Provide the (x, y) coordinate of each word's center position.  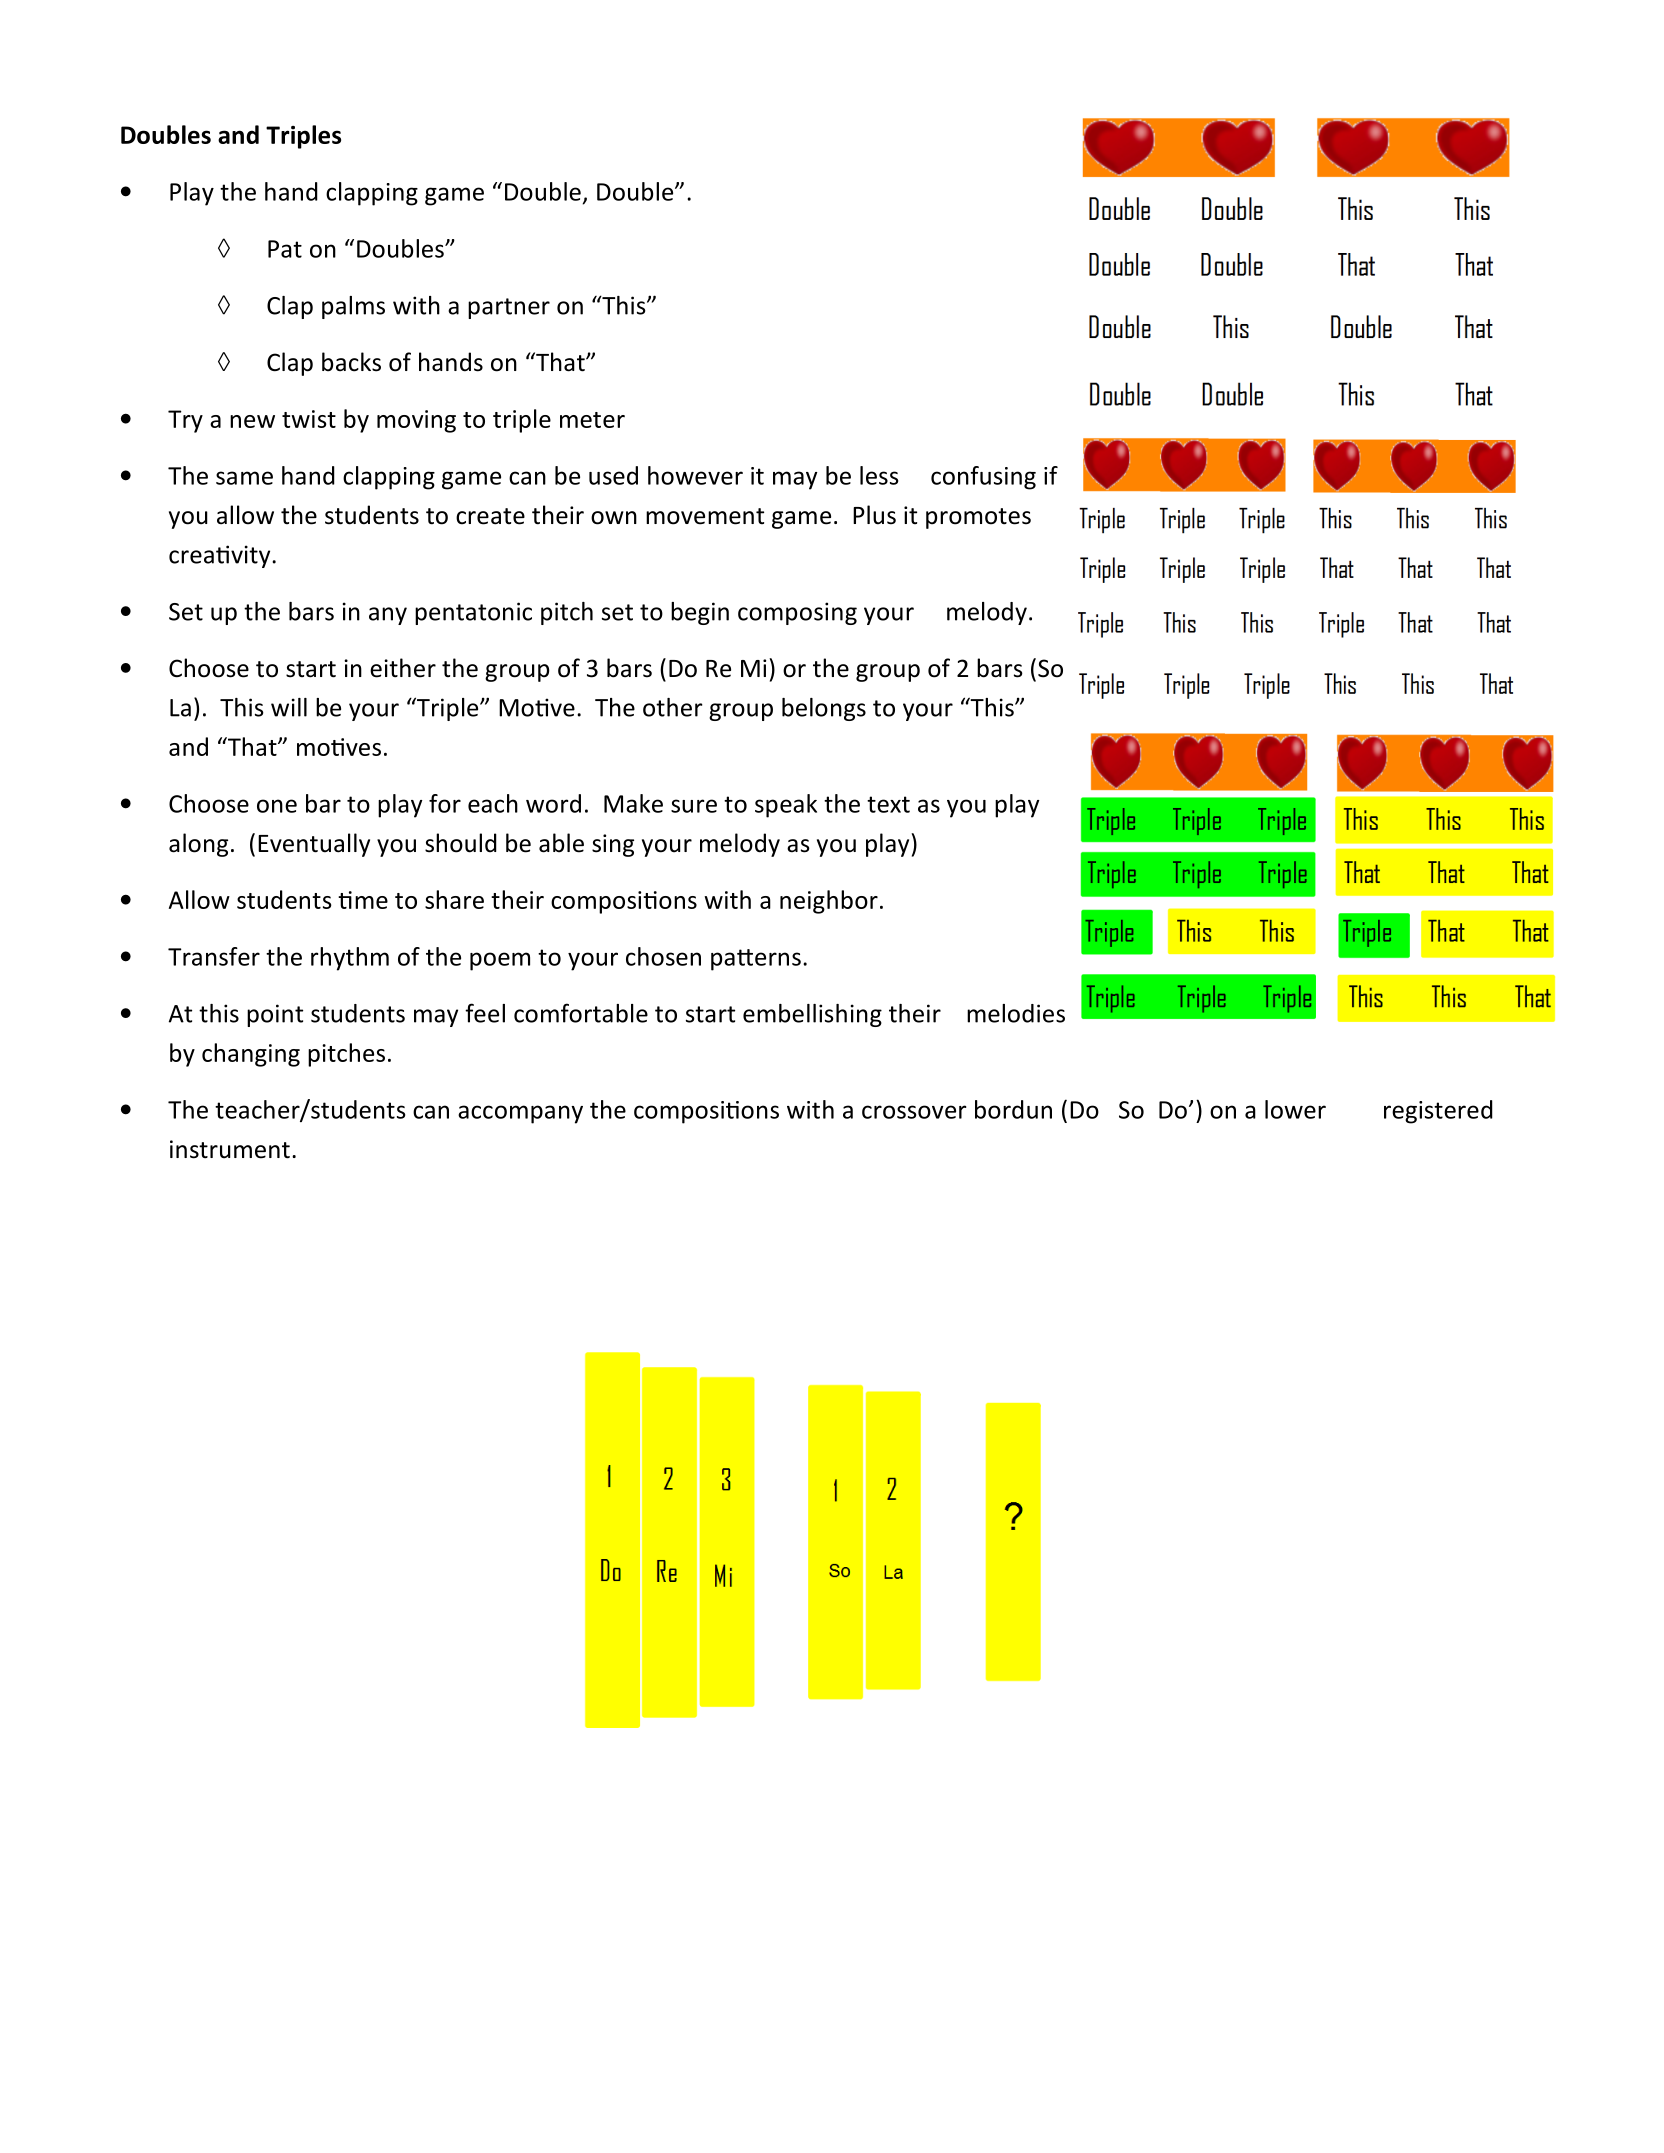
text (888, 804)
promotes (978, 518)
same (244, 478)
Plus (874, 515)
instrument (230, 1149)
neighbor (829, 902)
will (289, 707)
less (879, 475)
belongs (824, 709)
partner (509, 308)
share (454, 899)
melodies (1016, 1013)
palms (353, 307)
